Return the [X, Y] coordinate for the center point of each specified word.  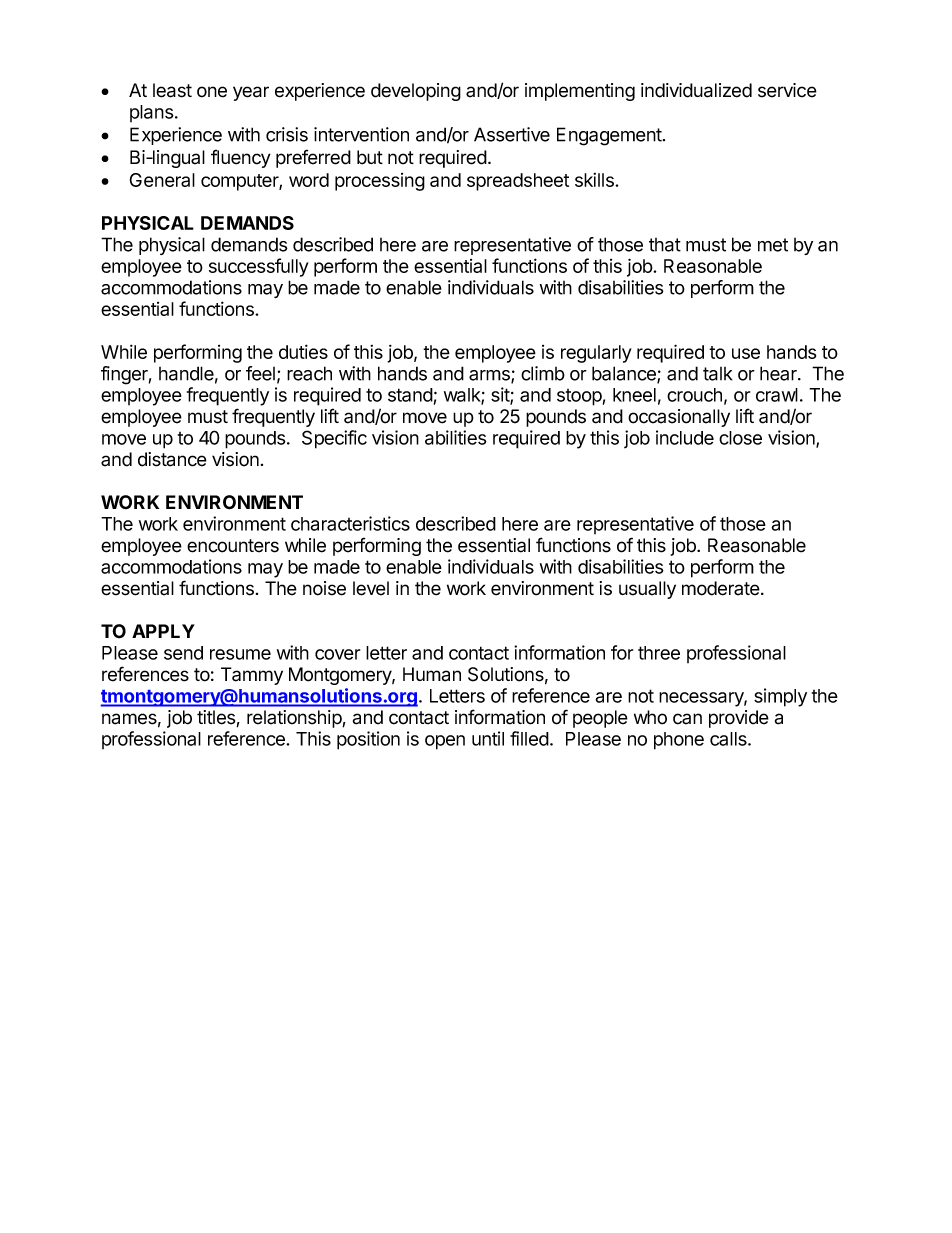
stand [410, 395]
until [488, 738]
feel [260, 373]
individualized [696, 90]
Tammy [252, 676]
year [251, 93]
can [687, 719]
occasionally [679, 418]
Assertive [512, 134]
